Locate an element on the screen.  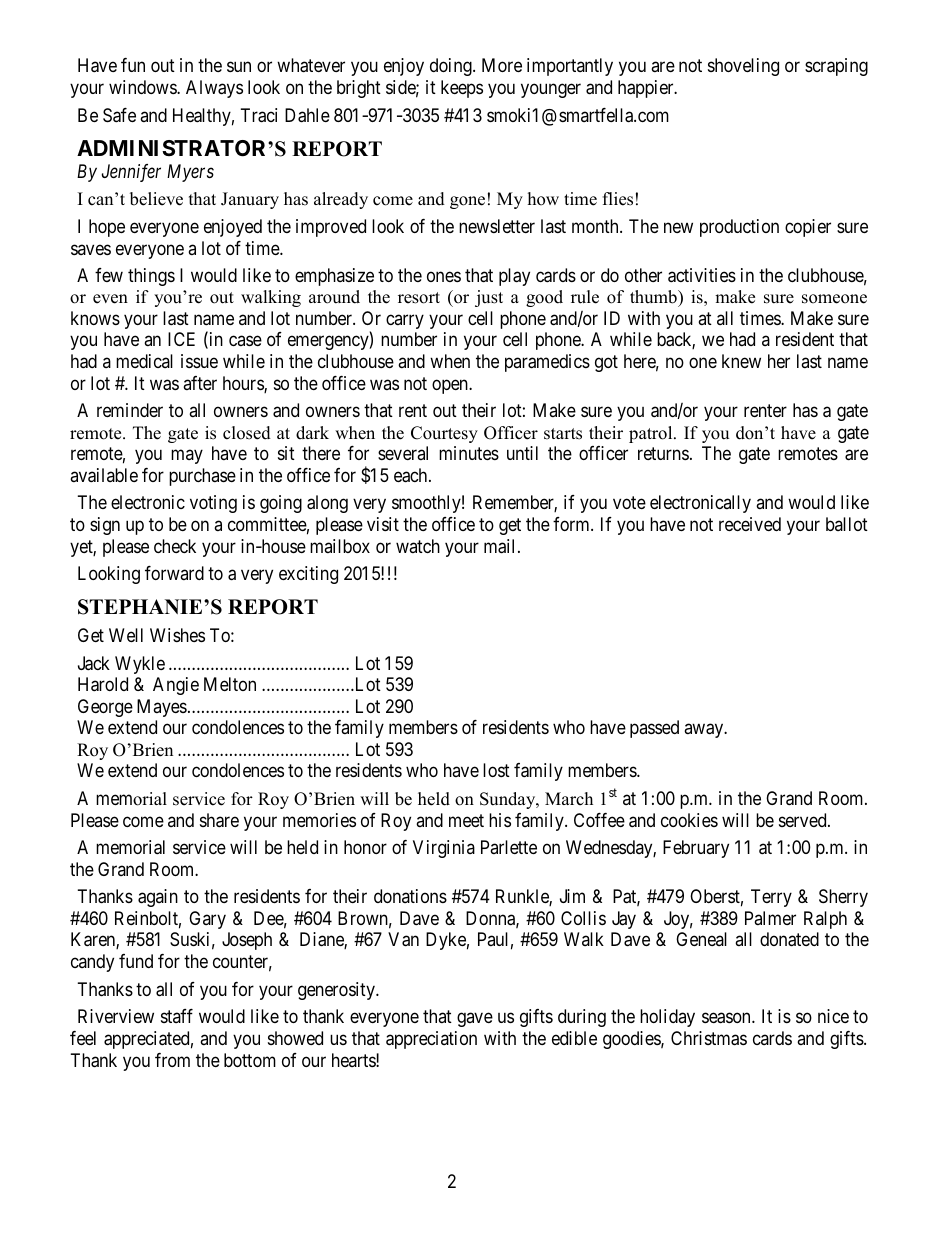
staff is located at coordinates (177, 1016).
